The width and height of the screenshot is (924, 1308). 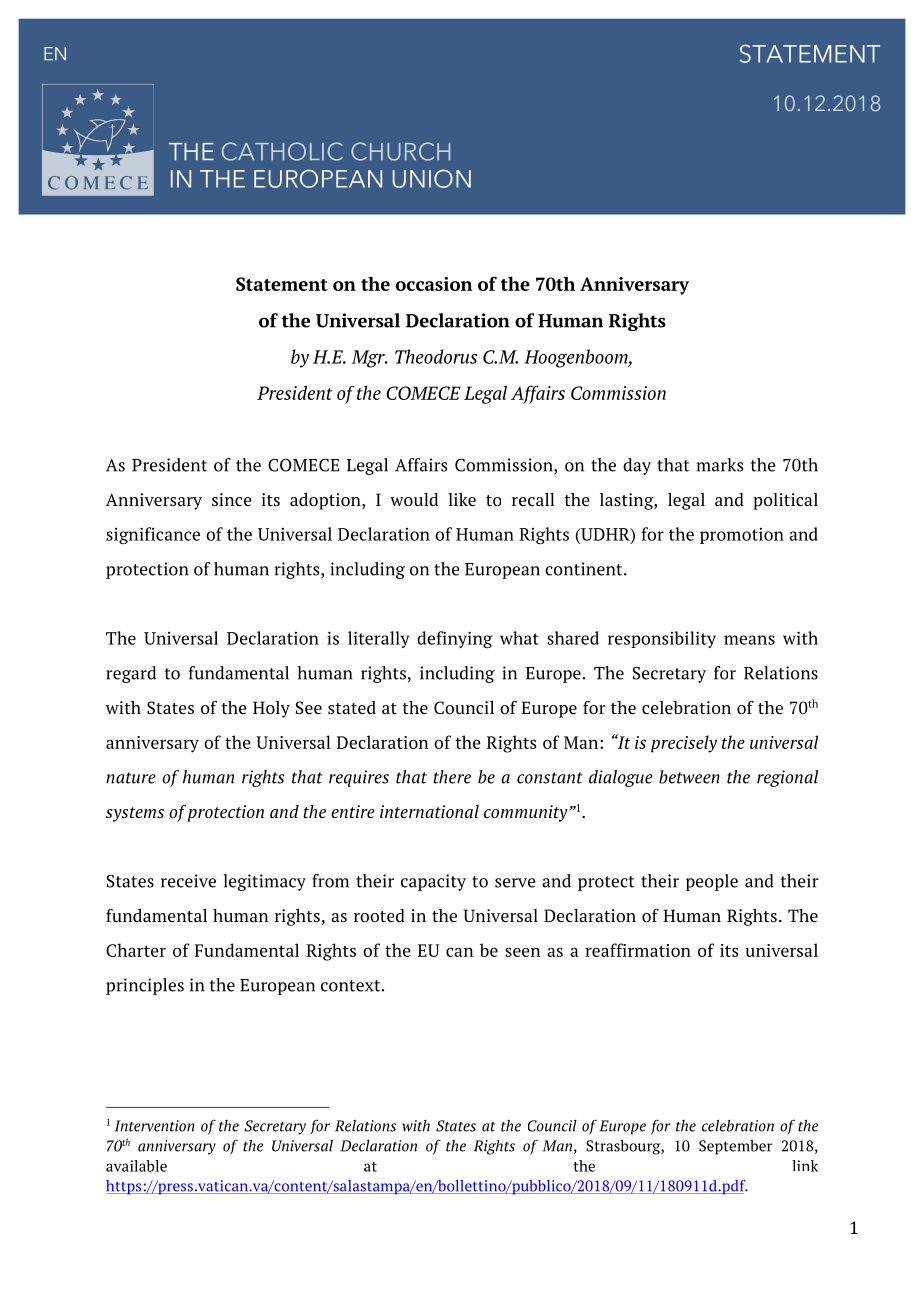 What do you see at coordinates (462, 499) in the screenshot?
I see `like` at bounding box center [462, 499].
